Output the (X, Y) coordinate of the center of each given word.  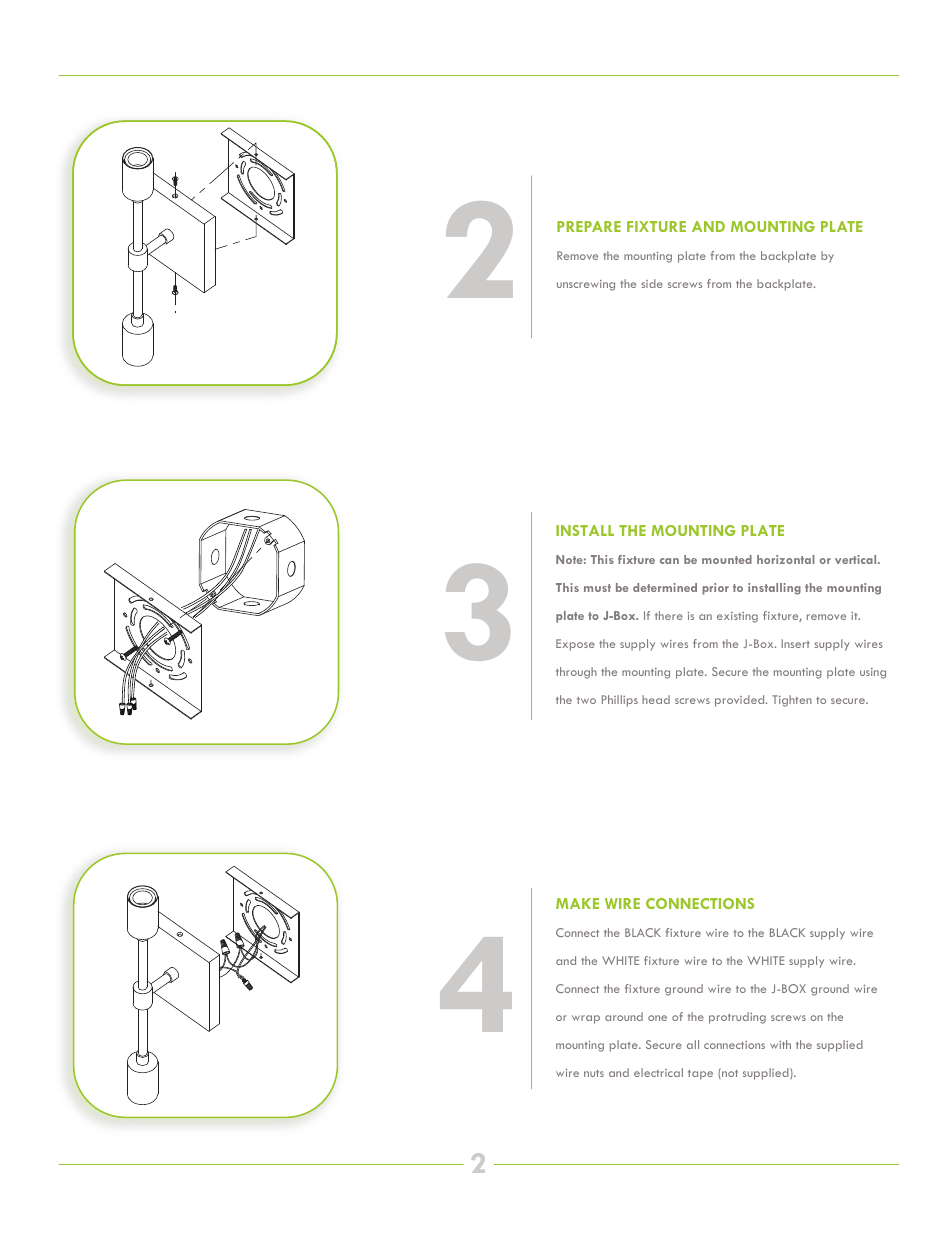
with (780, 1044)
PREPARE (589, 226)
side (652, 283)
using (873, 673)
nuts (594, 1073)
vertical (857, 559)
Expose (575, 645)
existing (737, 617)
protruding (737, 1018)
